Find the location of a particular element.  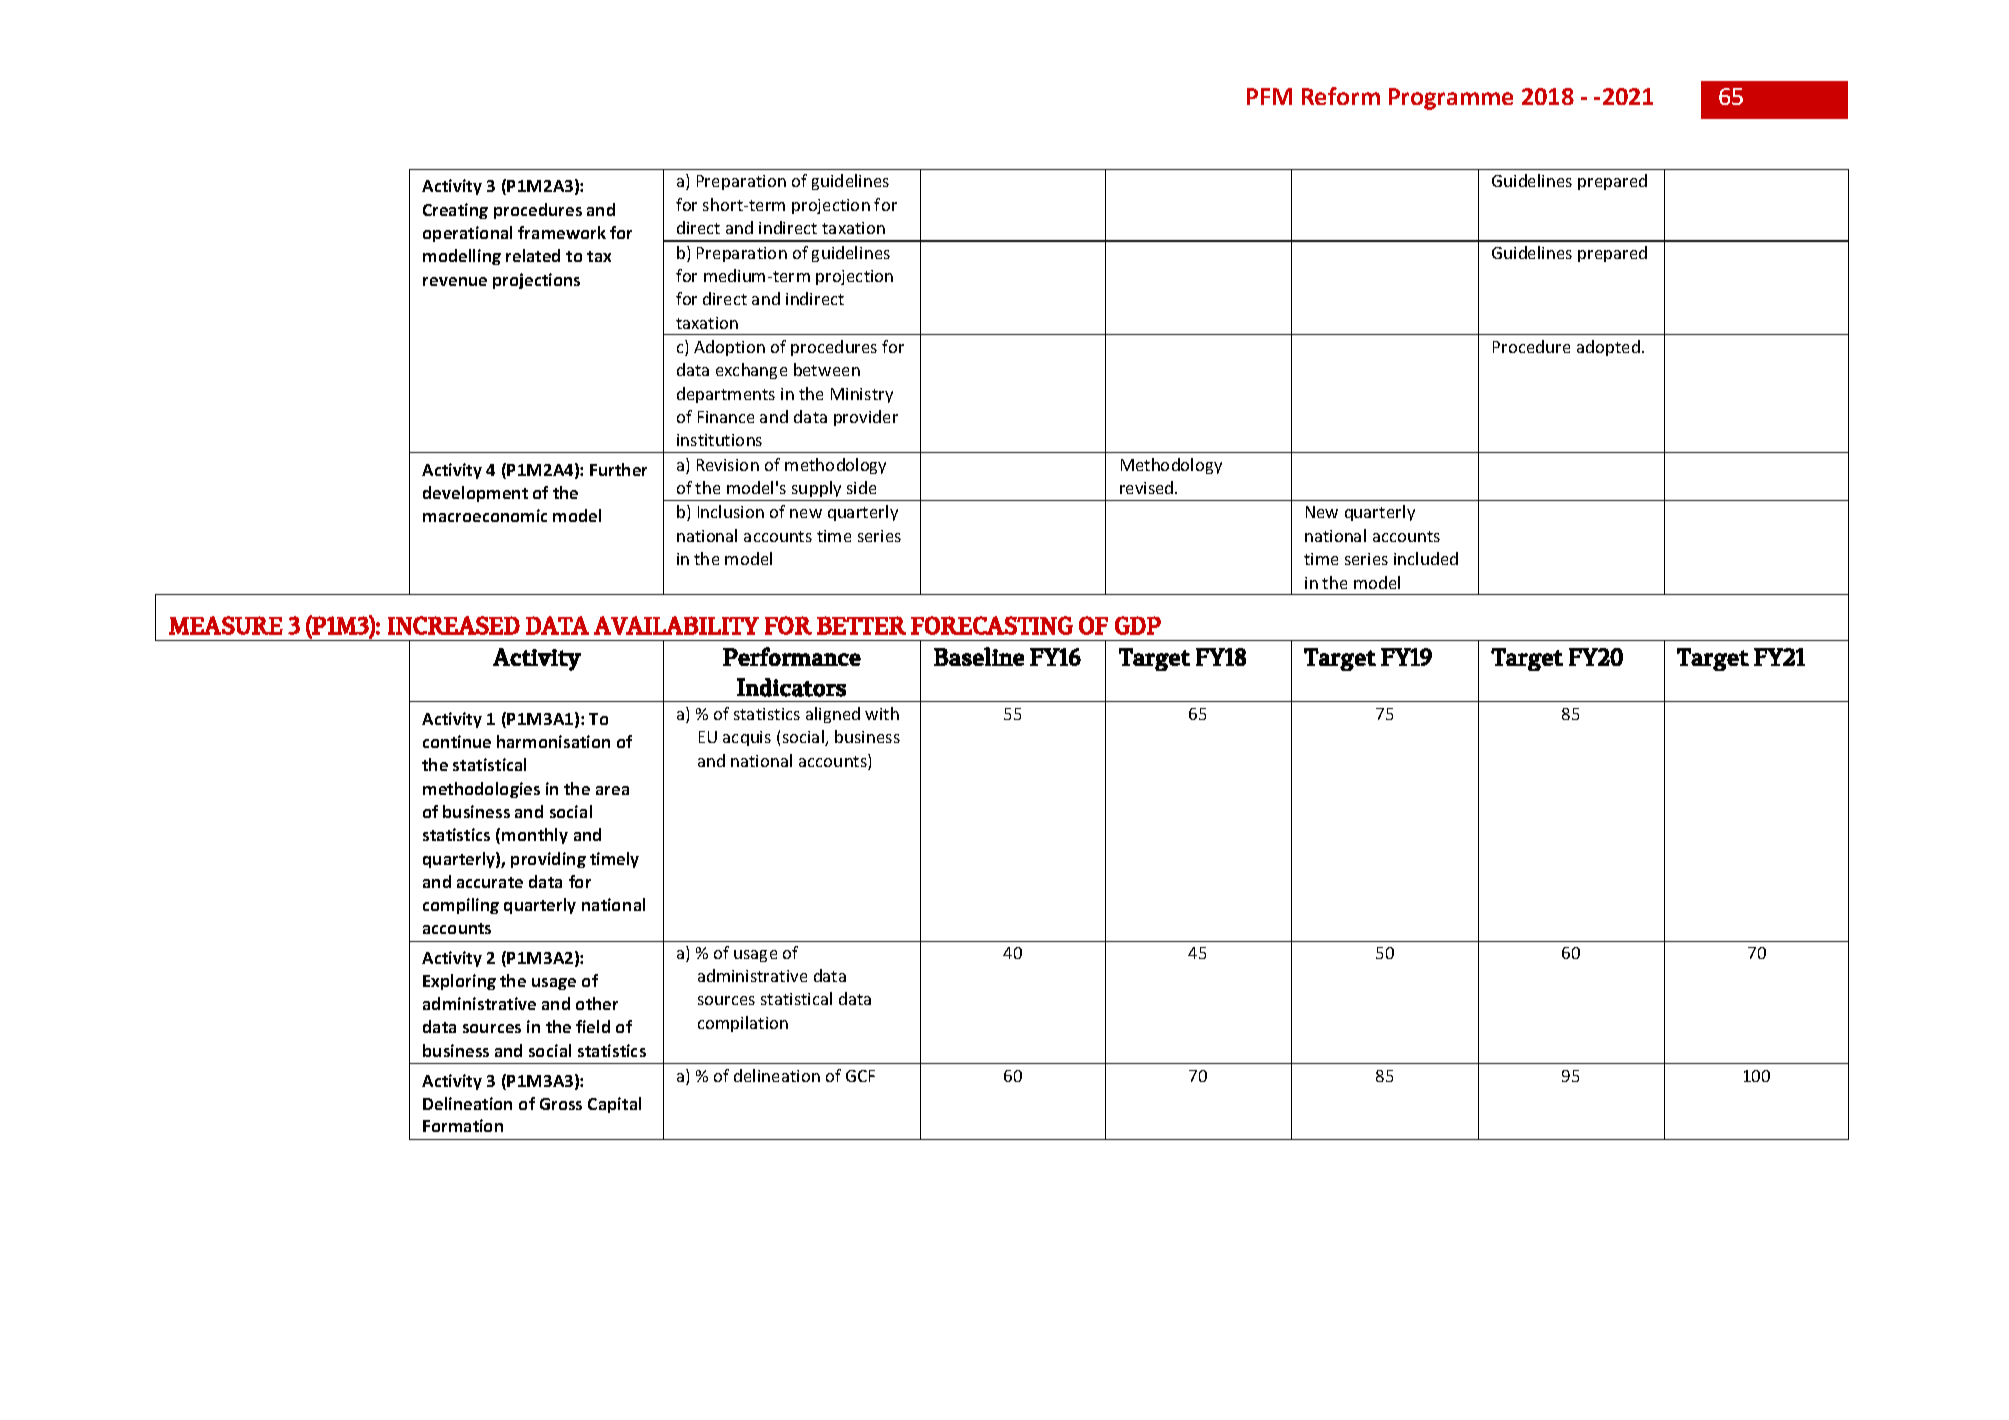

GCF is located at coordinates (860, 1076).
